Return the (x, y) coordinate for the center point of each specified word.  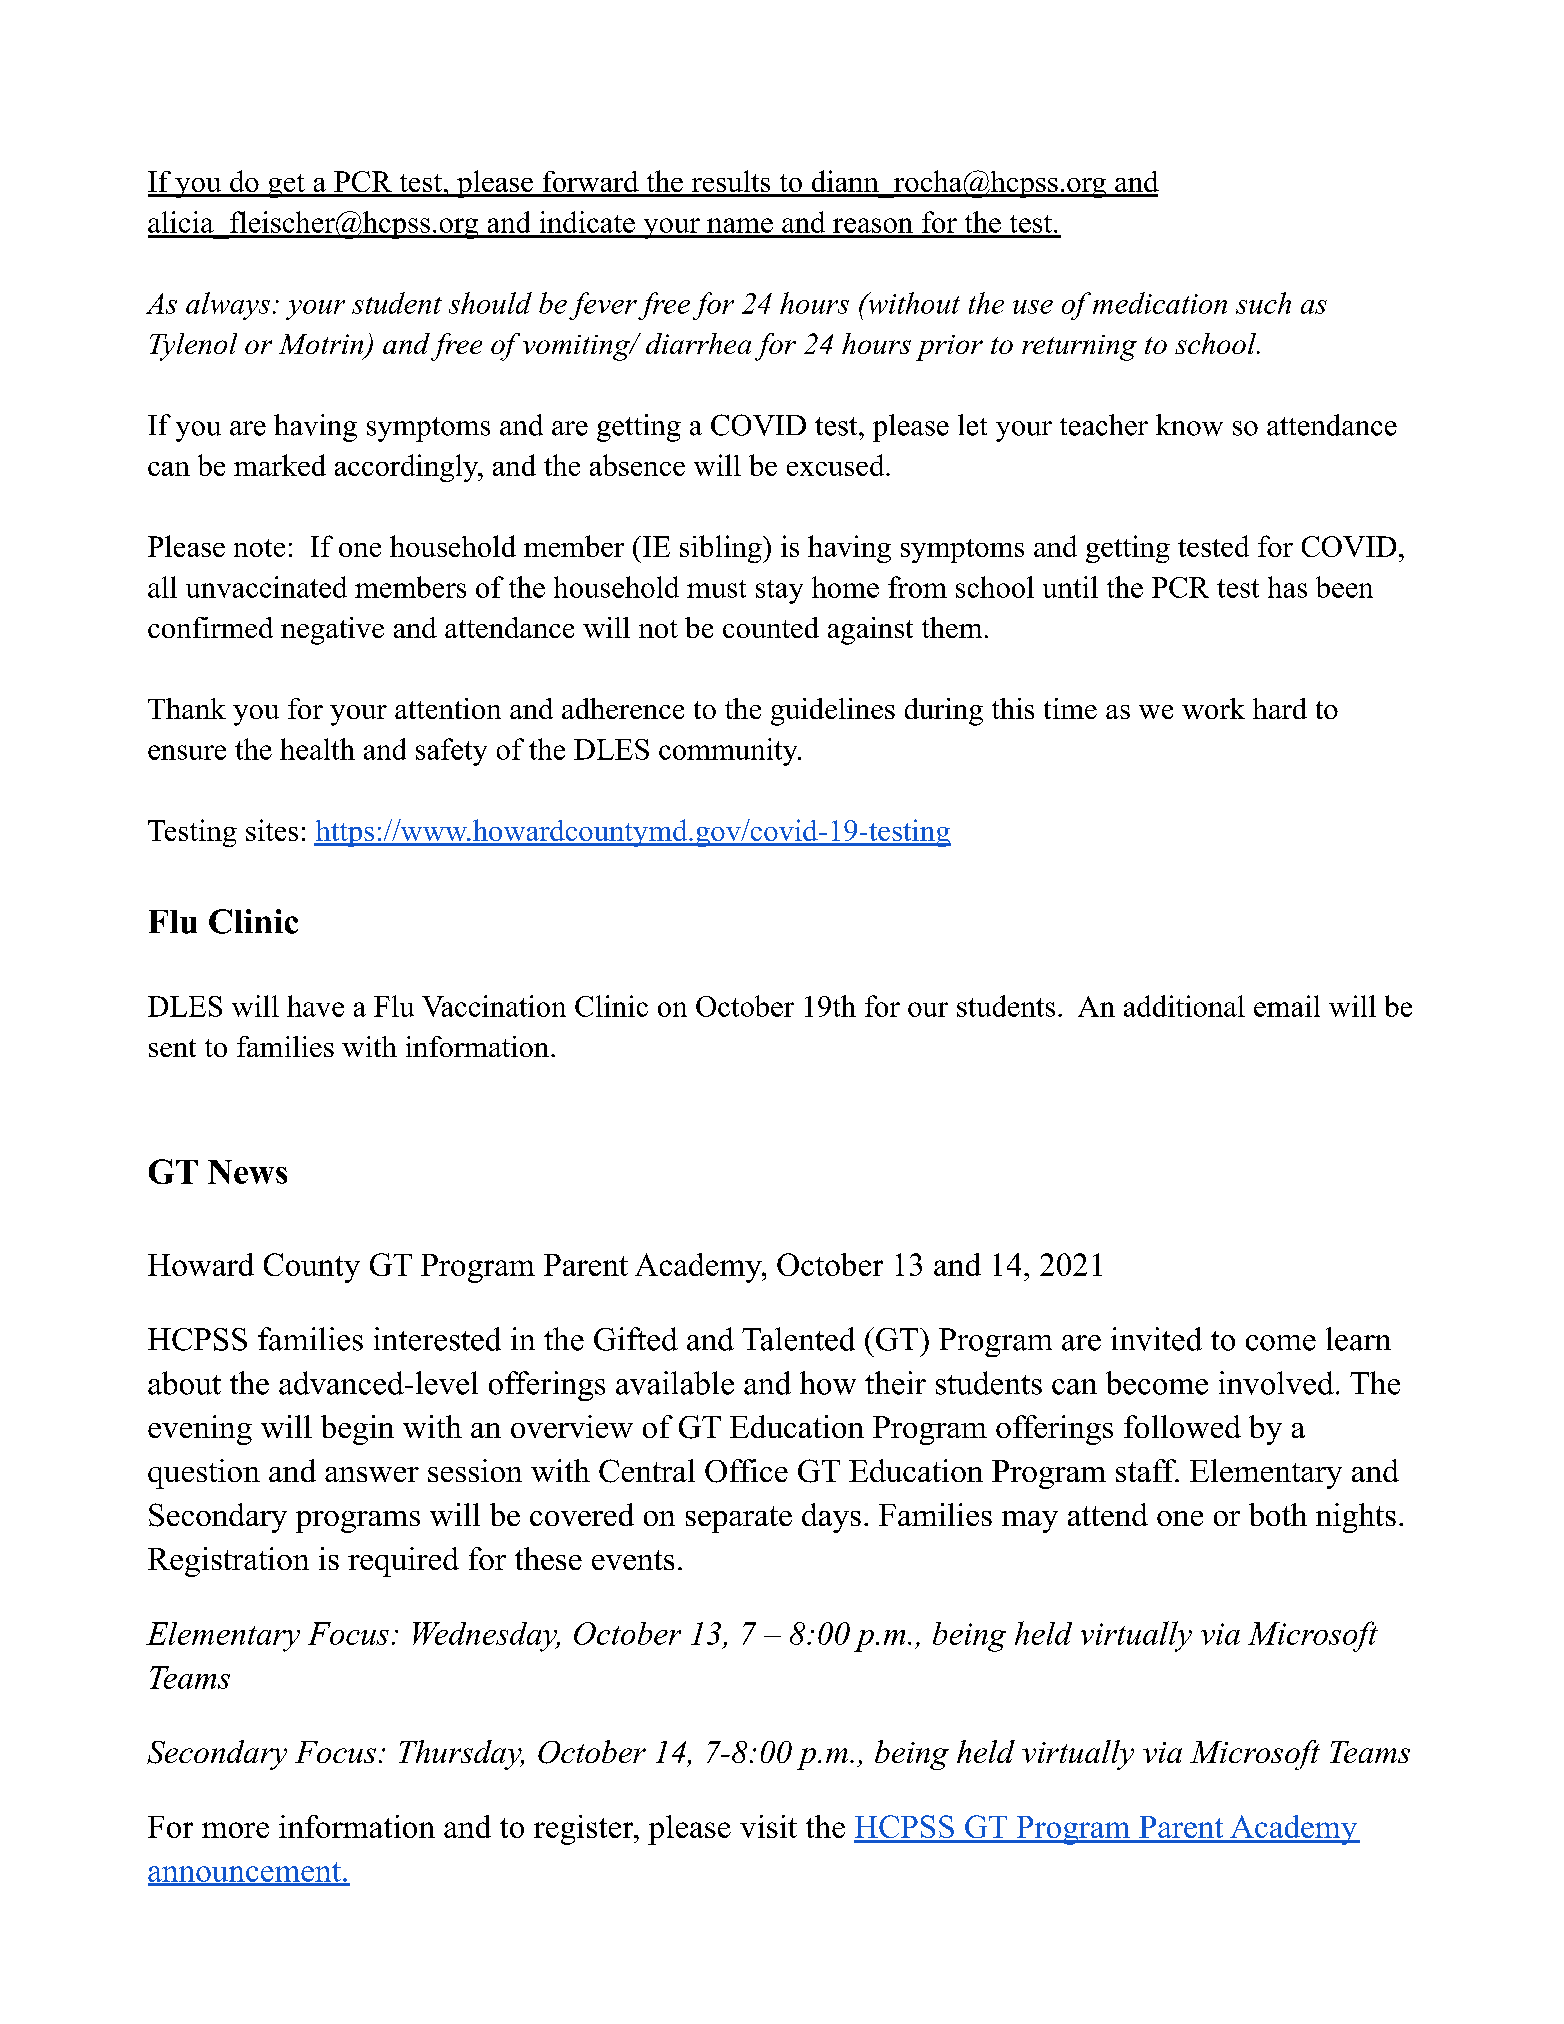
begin (357, 1430)
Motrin (322, 345)
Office (746, 1471)
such (1263, 303)
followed (1182, 1426)
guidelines (833, 712)
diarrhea (698, 343)
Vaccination (494, 1006)
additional (1184, 1006)
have (315, 1006)
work (1213, 708)
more (235, 1830)
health (317, 749)
